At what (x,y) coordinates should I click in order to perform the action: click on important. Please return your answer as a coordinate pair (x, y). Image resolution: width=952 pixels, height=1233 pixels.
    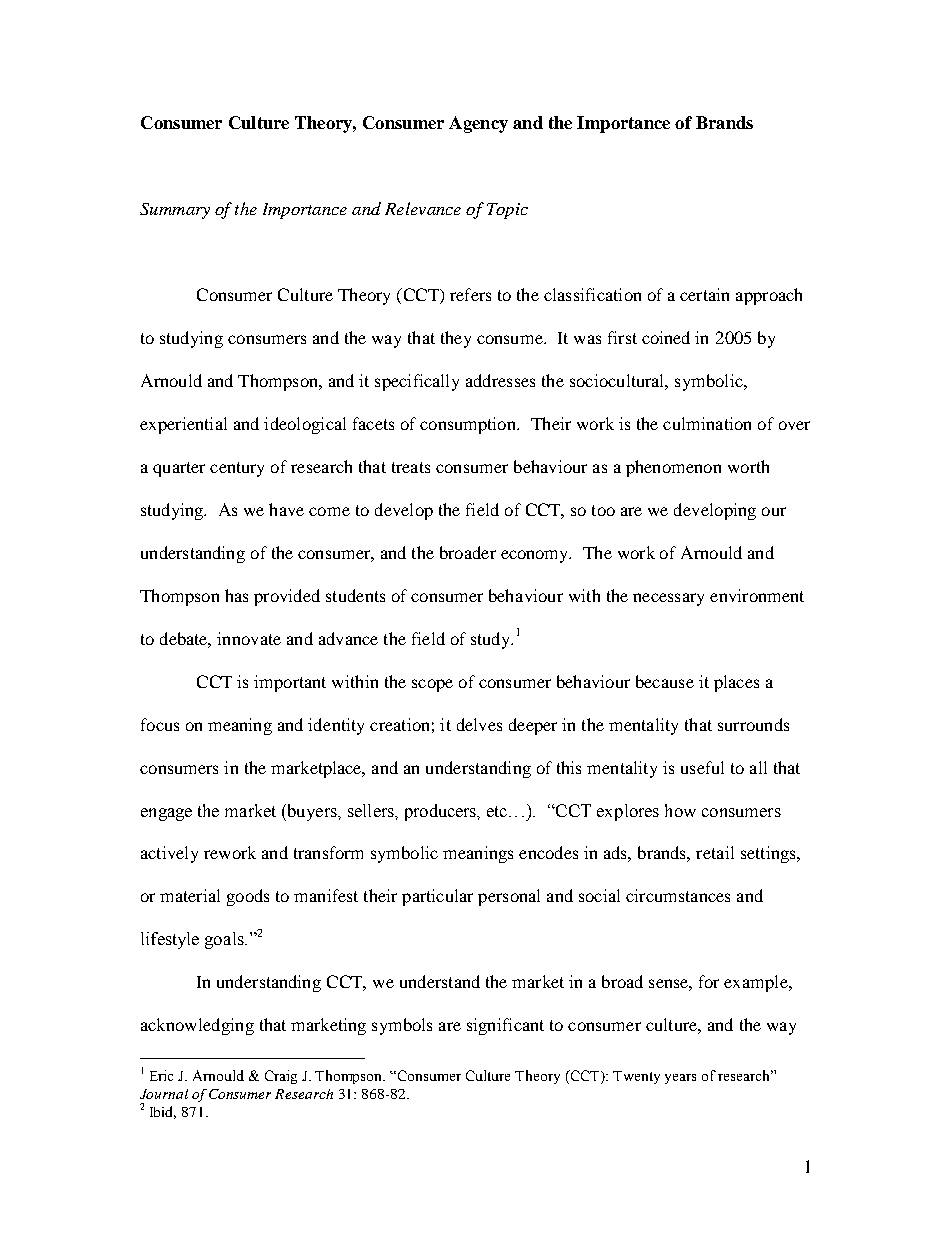
    Looking at the image, I should click on (290, 683).
